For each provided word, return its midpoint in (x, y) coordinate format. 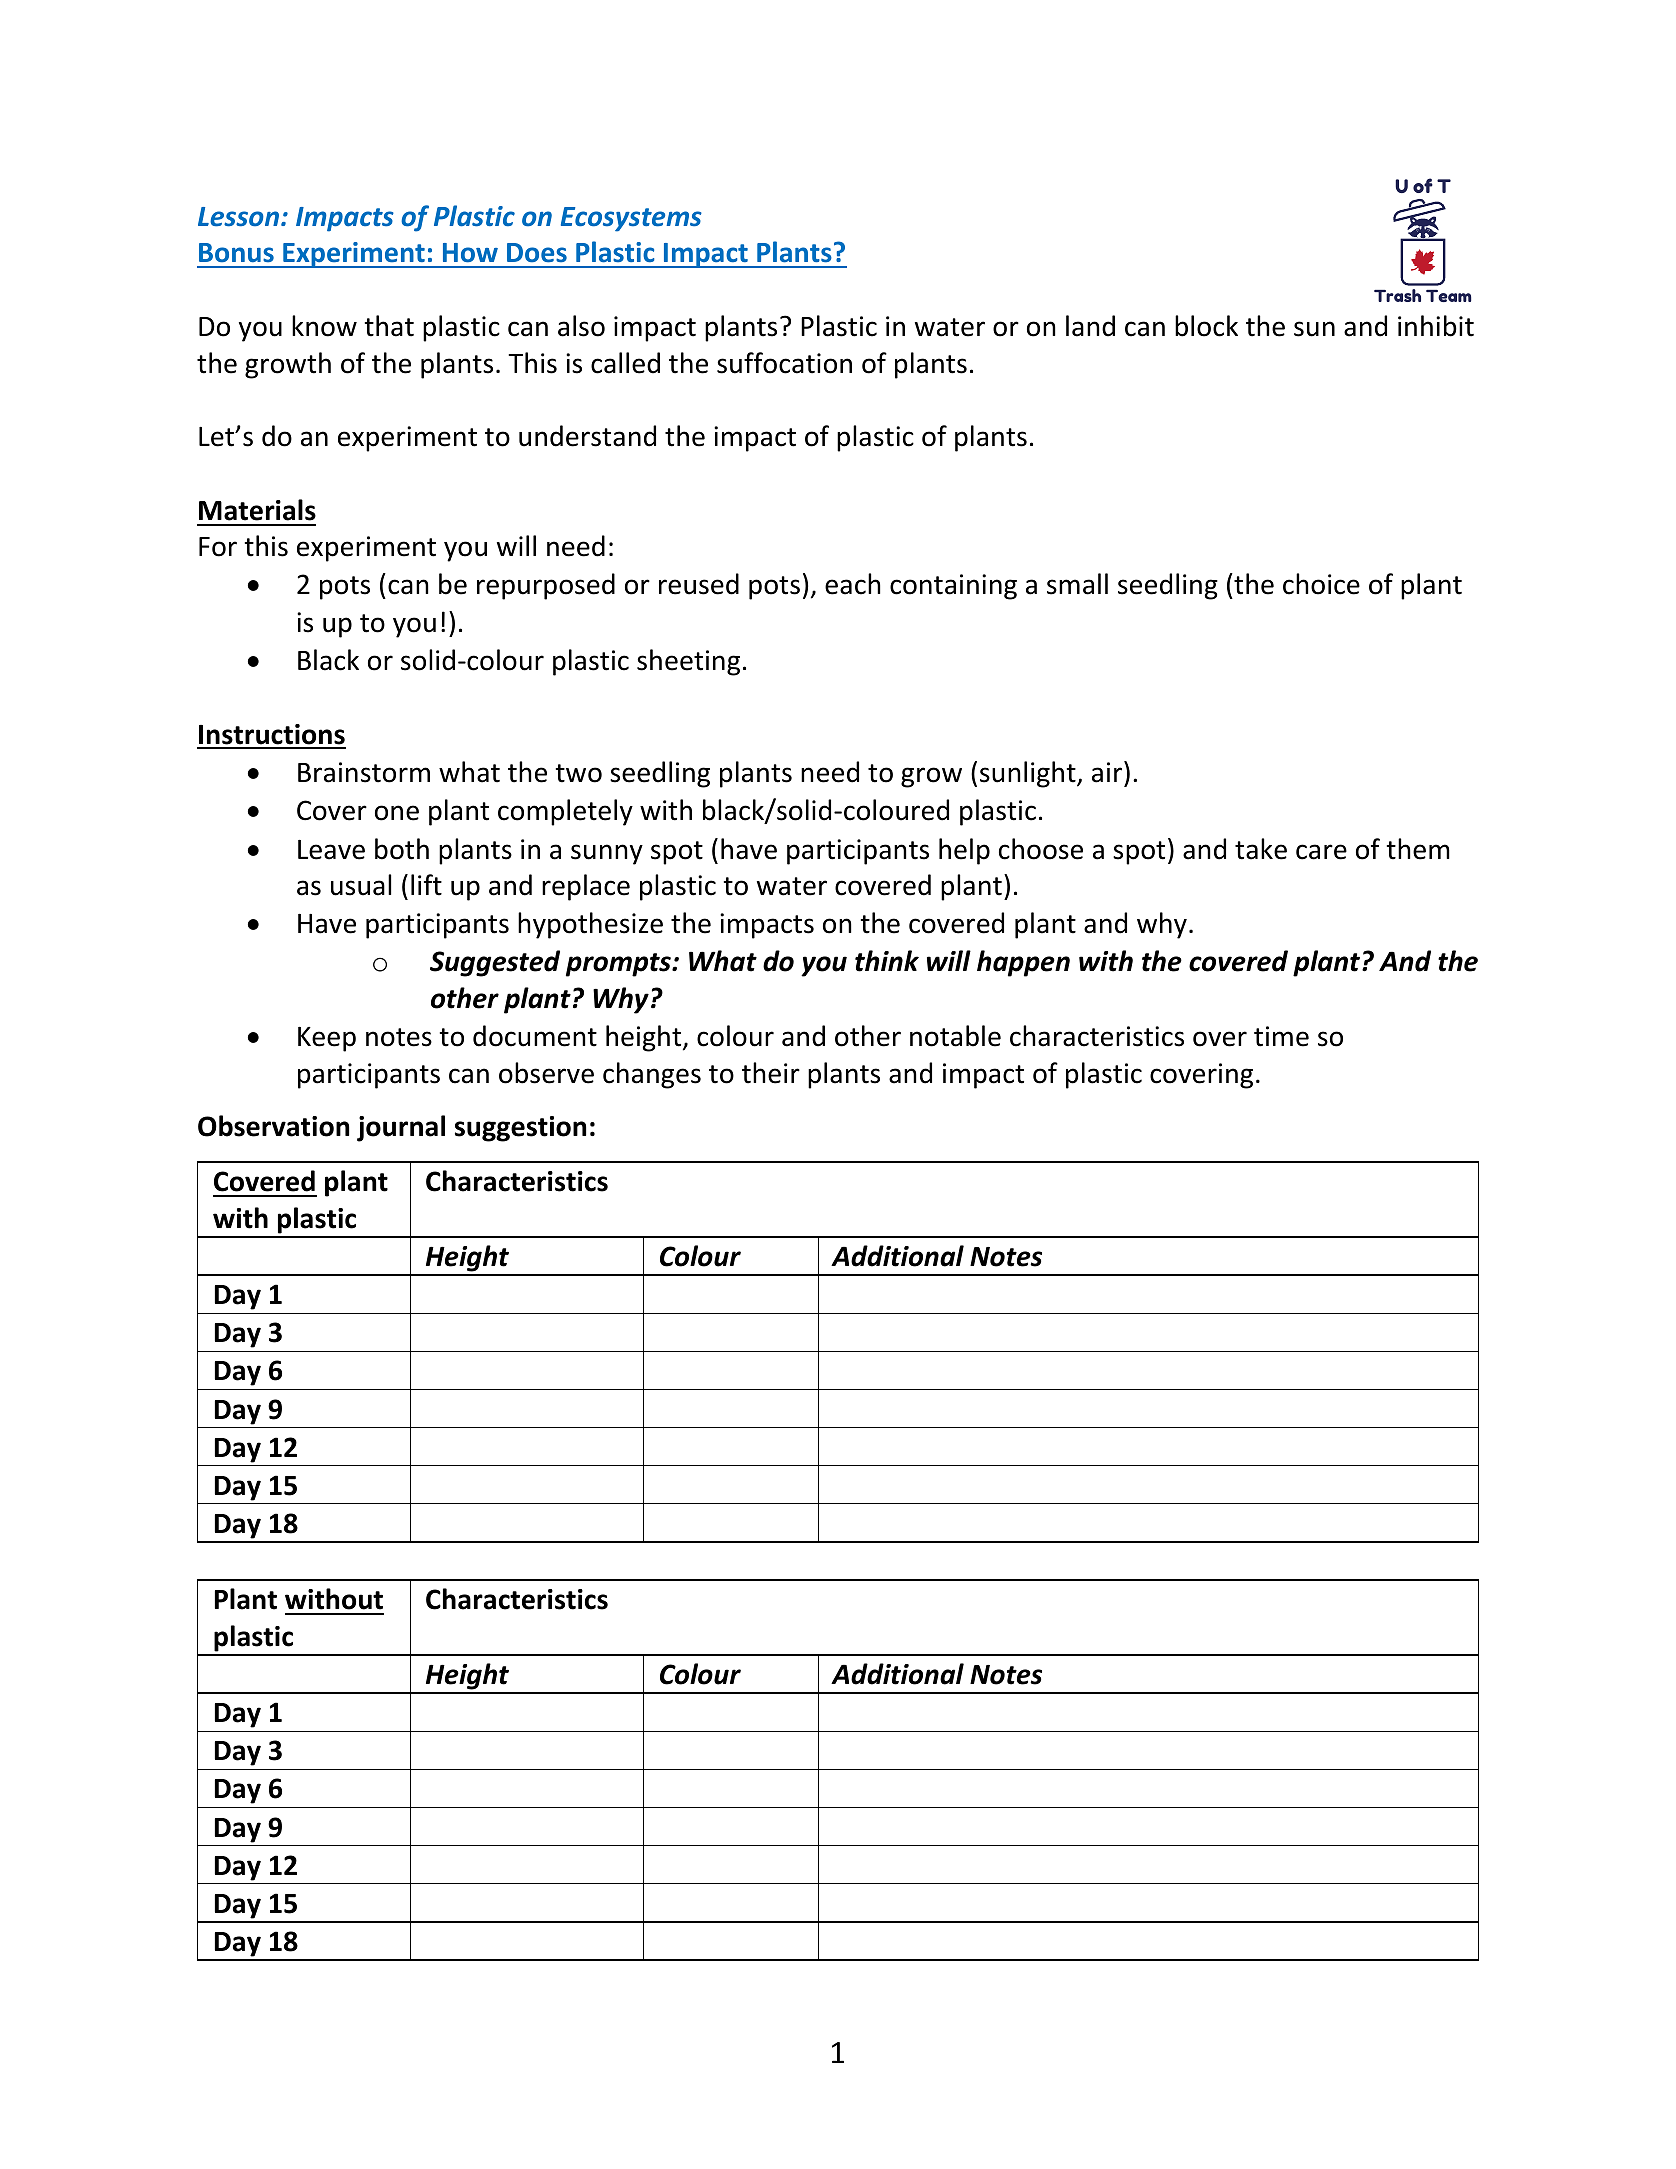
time (1281, 1036)
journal (401, 1128)
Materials (257, 510)
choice (1321, 584)
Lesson (240, 217)
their (771, 1073)
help (964, 851)
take (1261, 849)
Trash (1397, 295)
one (397, 813)
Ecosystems (631, 219)
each (853, 584)
